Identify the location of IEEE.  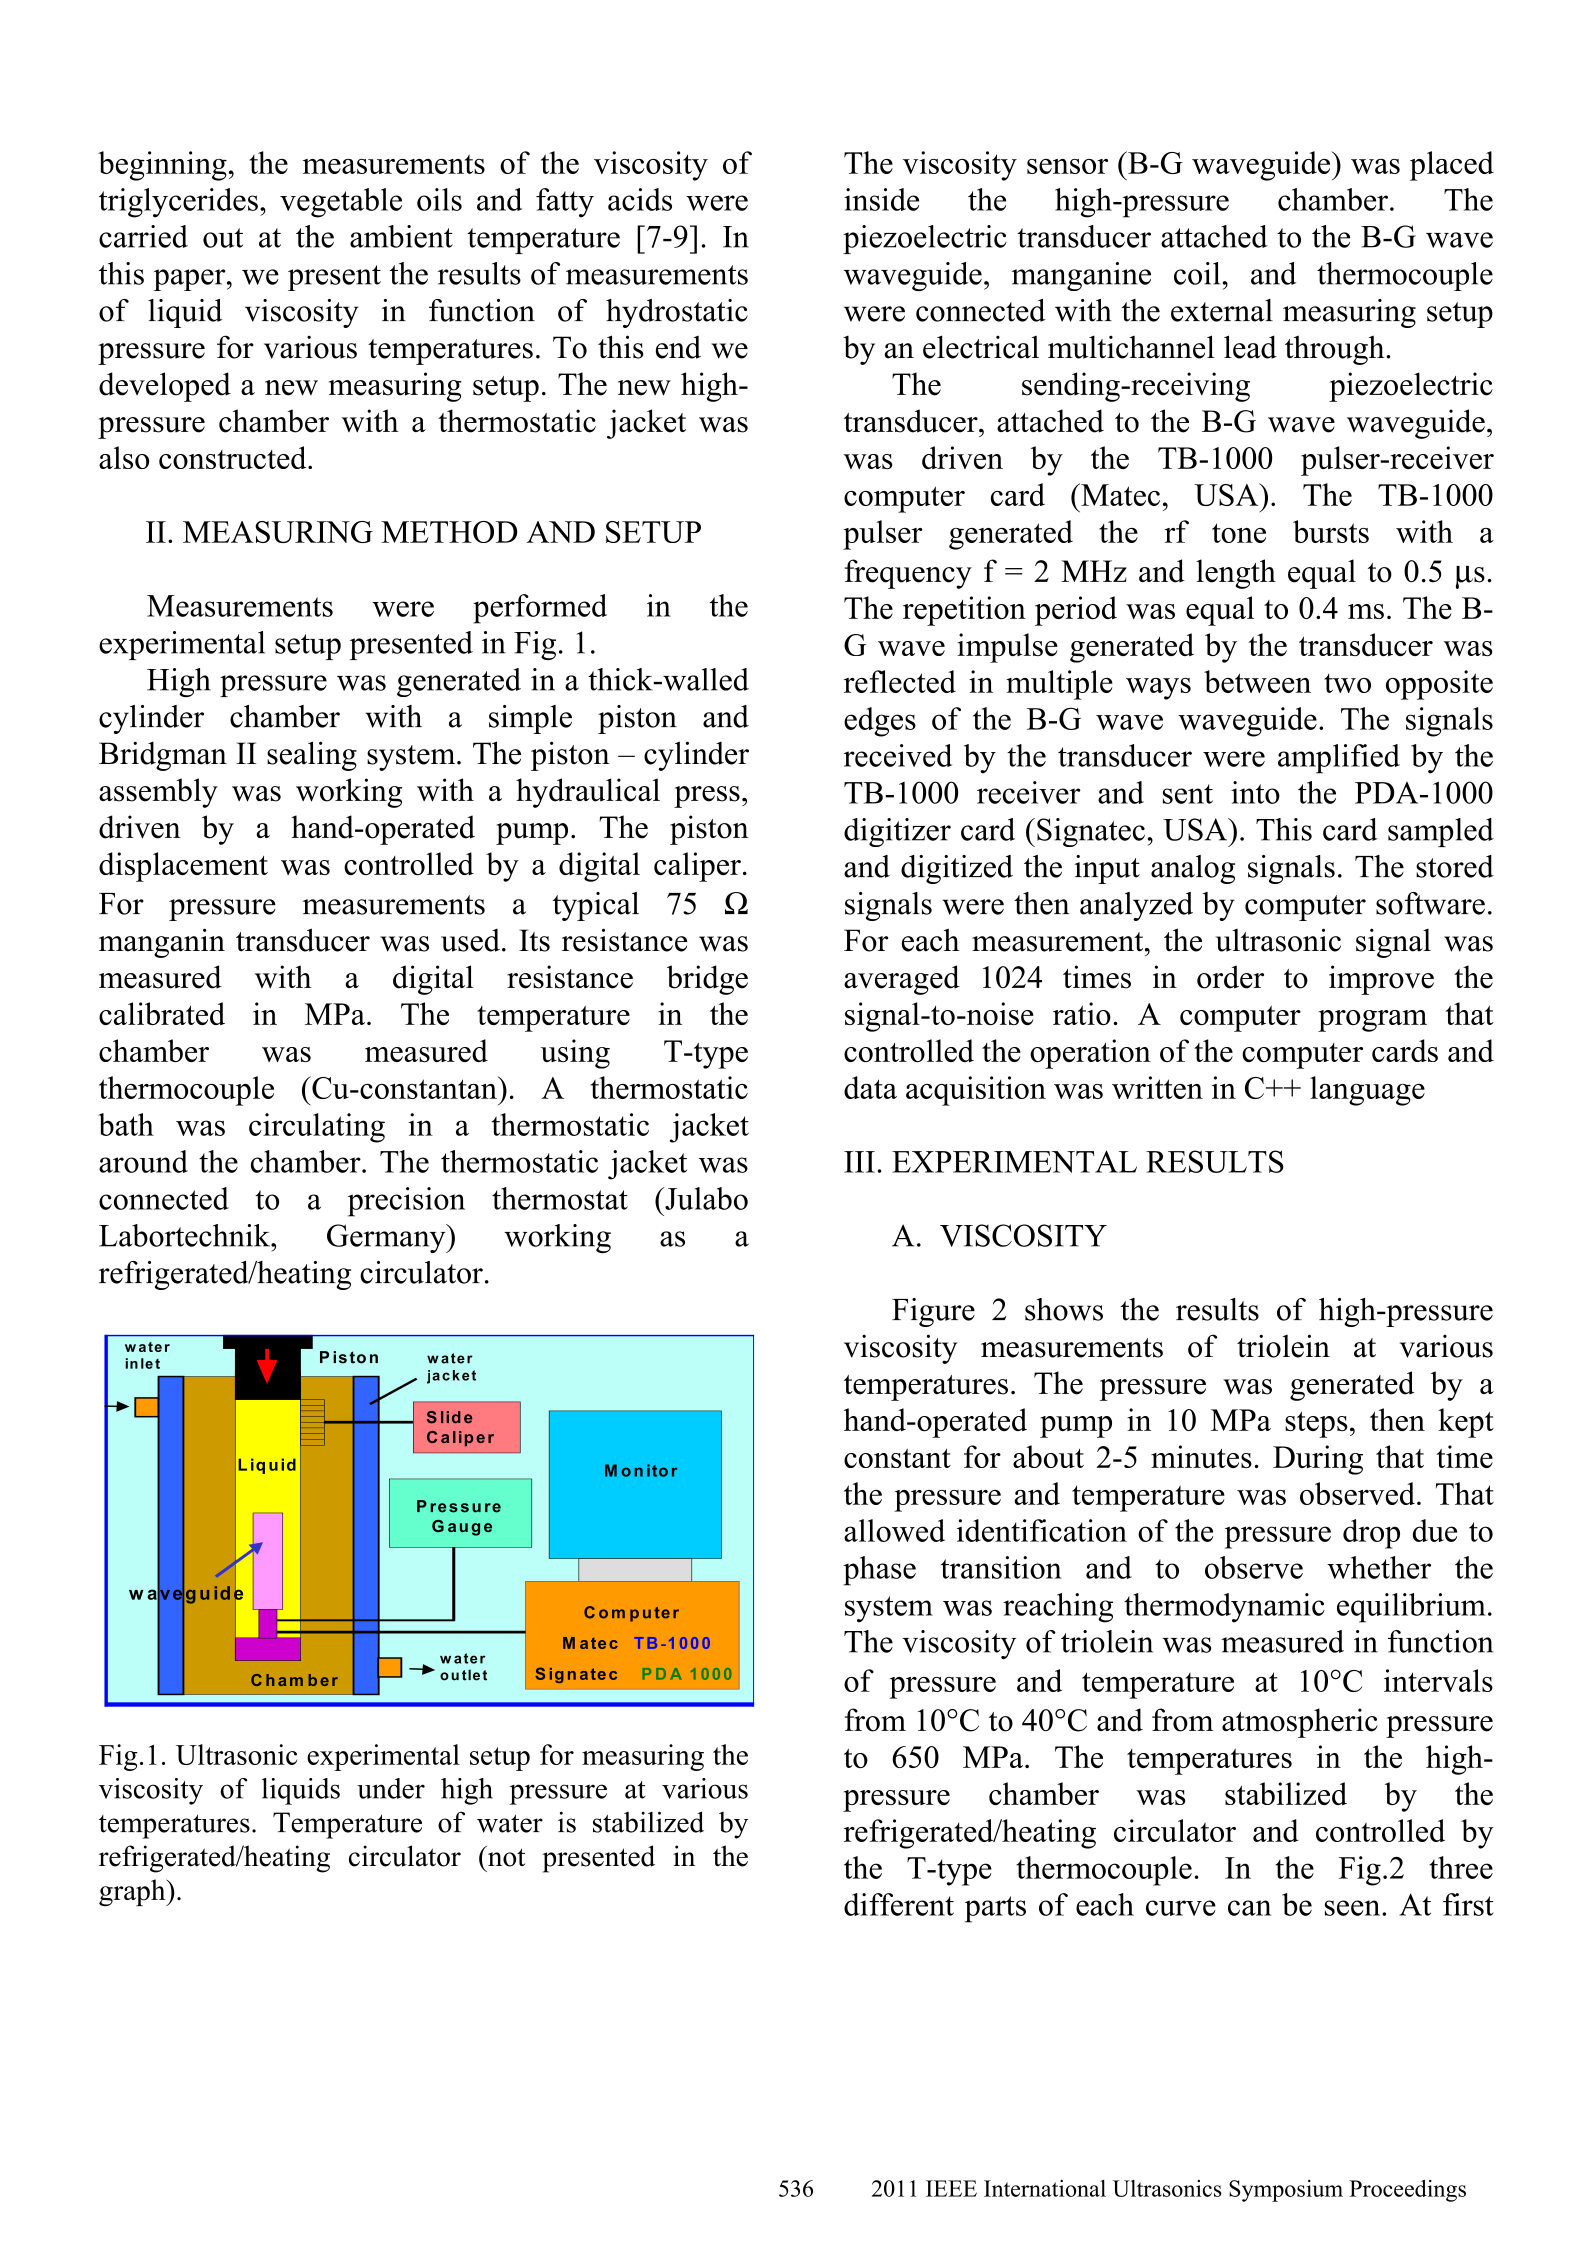
(951, 2188).
